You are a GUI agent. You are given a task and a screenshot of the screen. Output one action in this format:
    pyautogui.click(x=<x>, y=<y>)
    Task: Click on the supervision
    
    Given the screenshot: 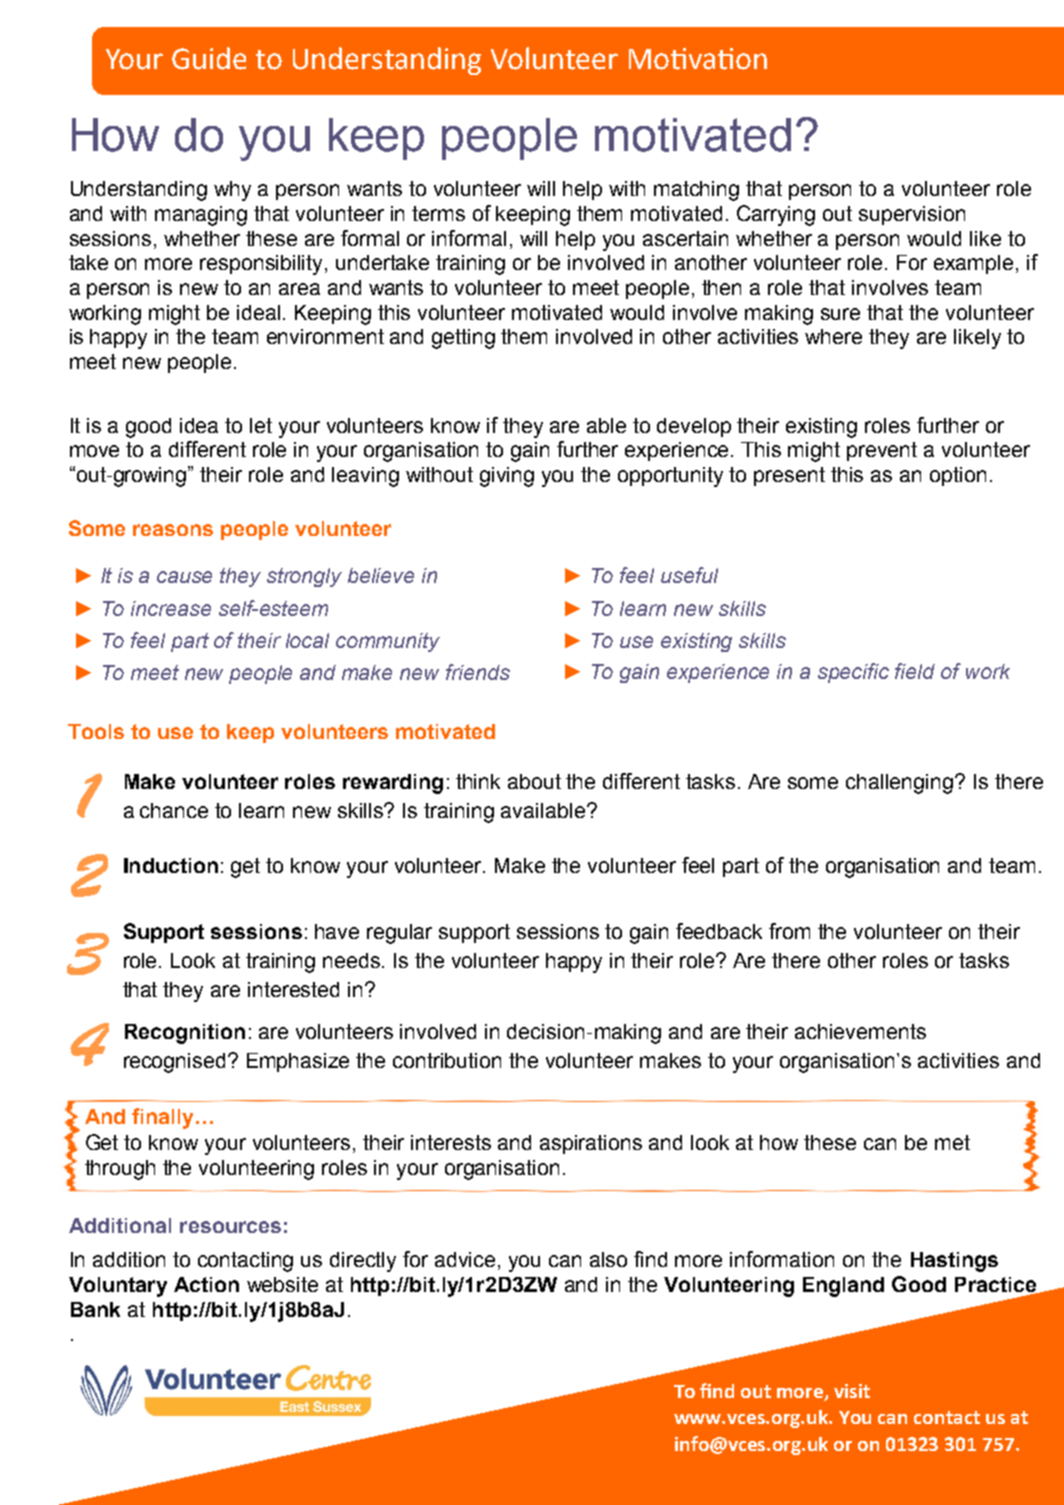 What is the action you would take?
    pyautogui.click(x=912, y=215)
